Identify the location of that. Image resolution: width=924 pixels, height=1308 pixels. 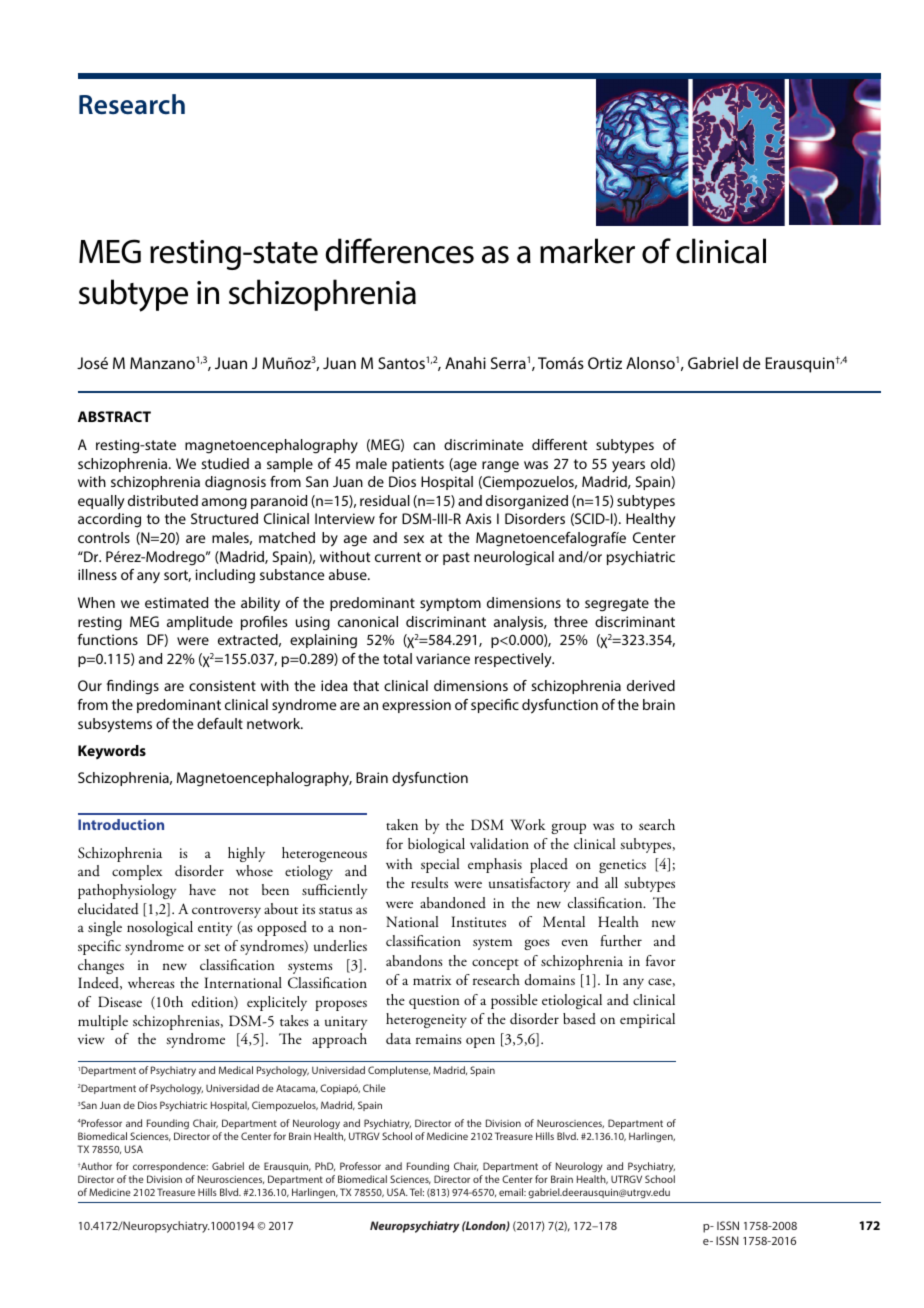
(366, 685).
